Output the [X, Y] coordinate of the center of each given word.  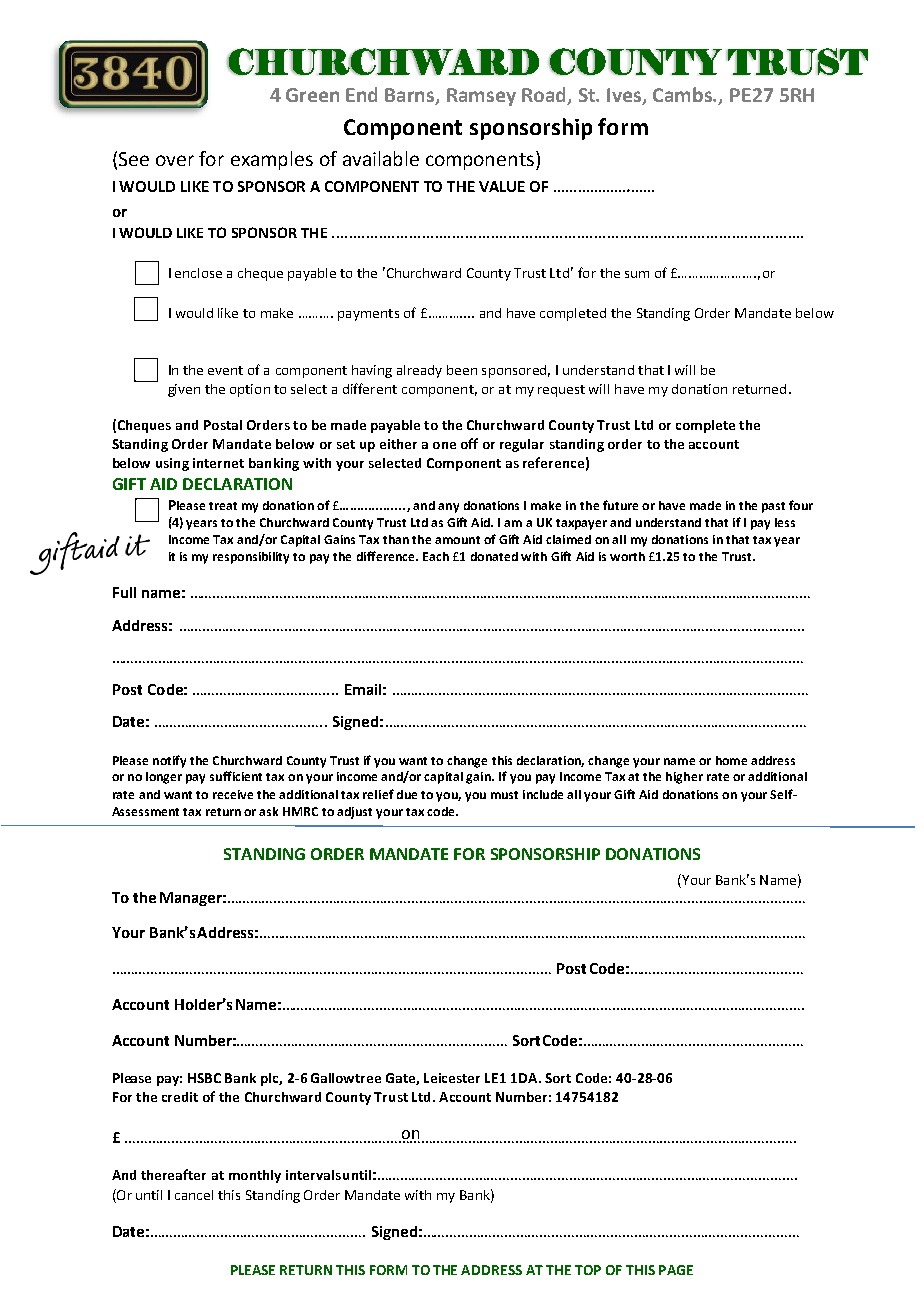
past [773, 507]
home [731, 760]
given [184, 390]
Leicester [452, 1078]
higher [684, 778]
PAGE [676, 1270]
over [175, 160]
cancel [194, 1195]
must [504, 795]
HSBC [204, 1078]
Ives [625, 96]
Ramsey [481, 97]
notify [169, 761]
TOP [588, 1270]
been [462, 370]
